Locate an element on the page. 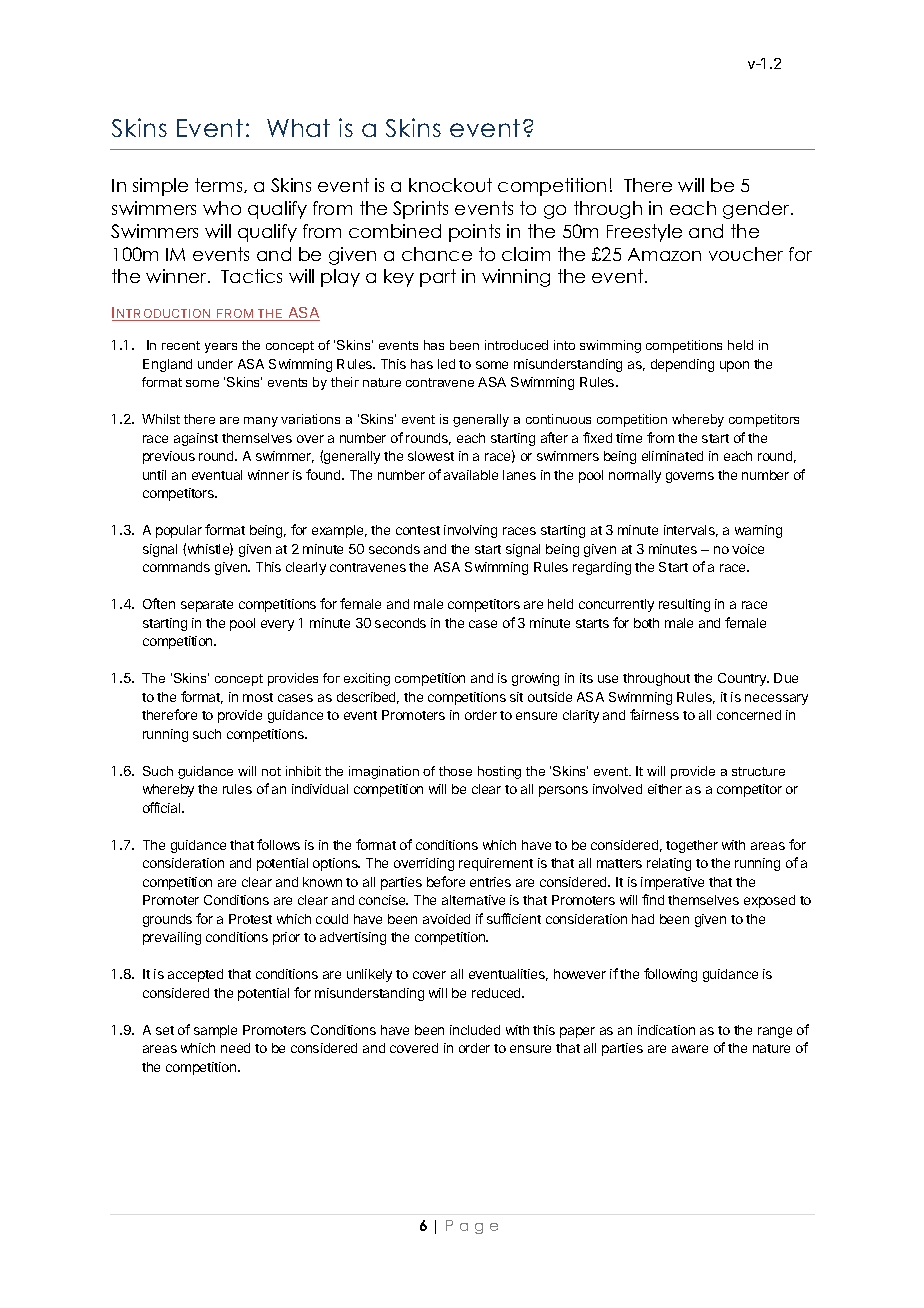 This document has width=924, height=1308. most is located at coordinates (258, 697).
